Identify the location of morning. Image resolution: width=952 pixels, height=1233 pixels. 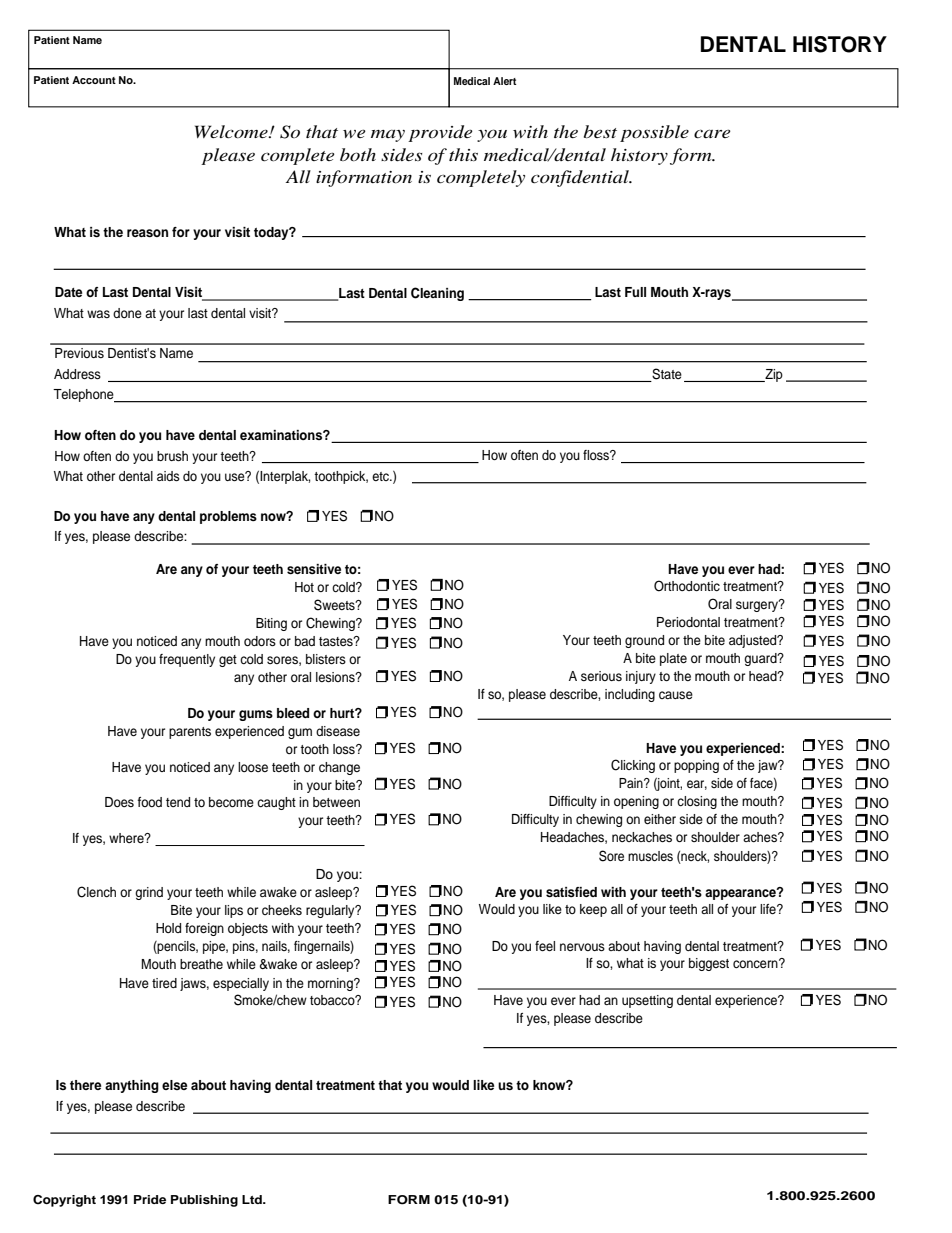
(331, 984).
